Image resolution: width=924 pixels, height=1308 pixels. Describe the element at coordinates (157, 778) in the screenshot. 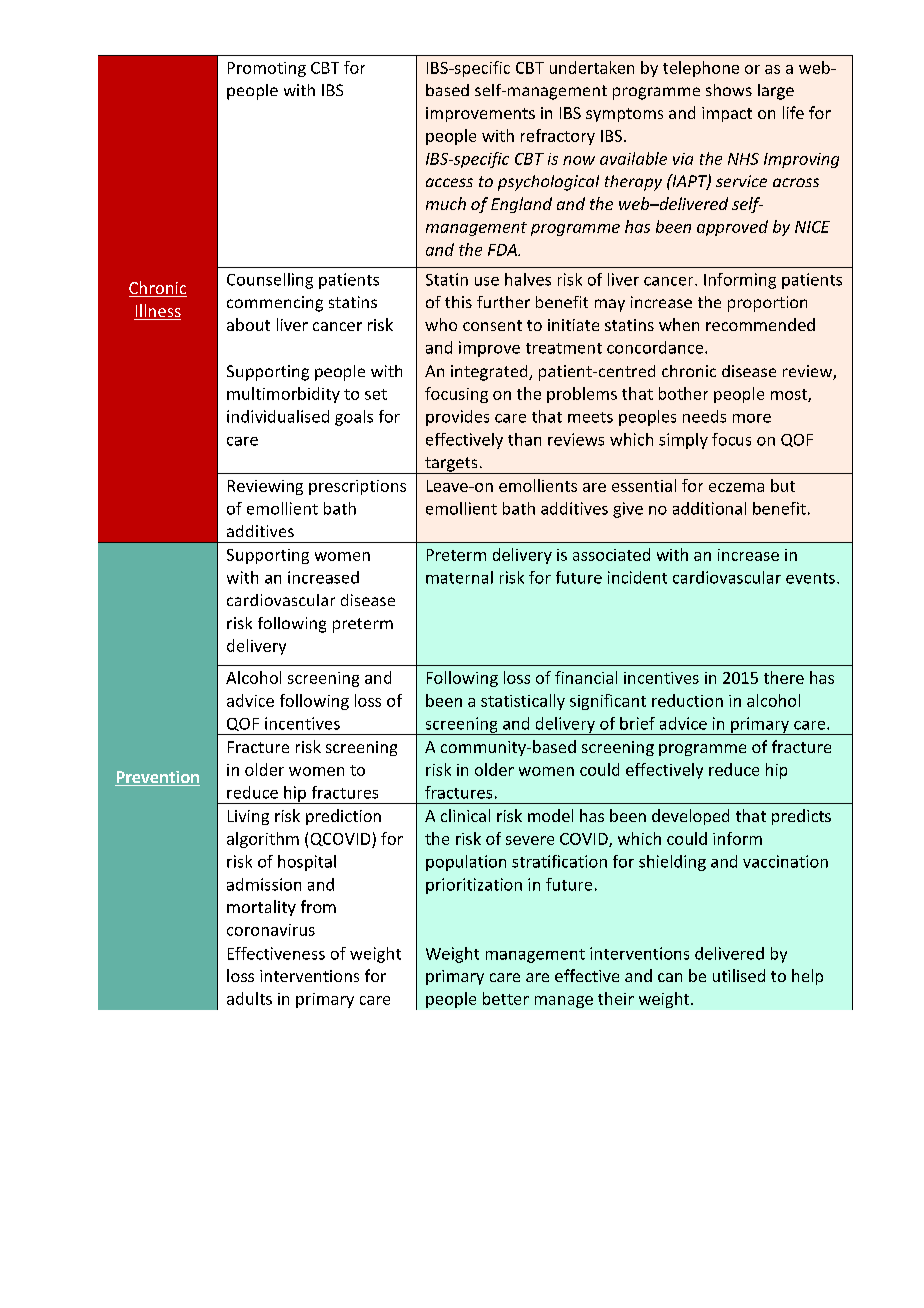

I see `Prevention` at that location.
